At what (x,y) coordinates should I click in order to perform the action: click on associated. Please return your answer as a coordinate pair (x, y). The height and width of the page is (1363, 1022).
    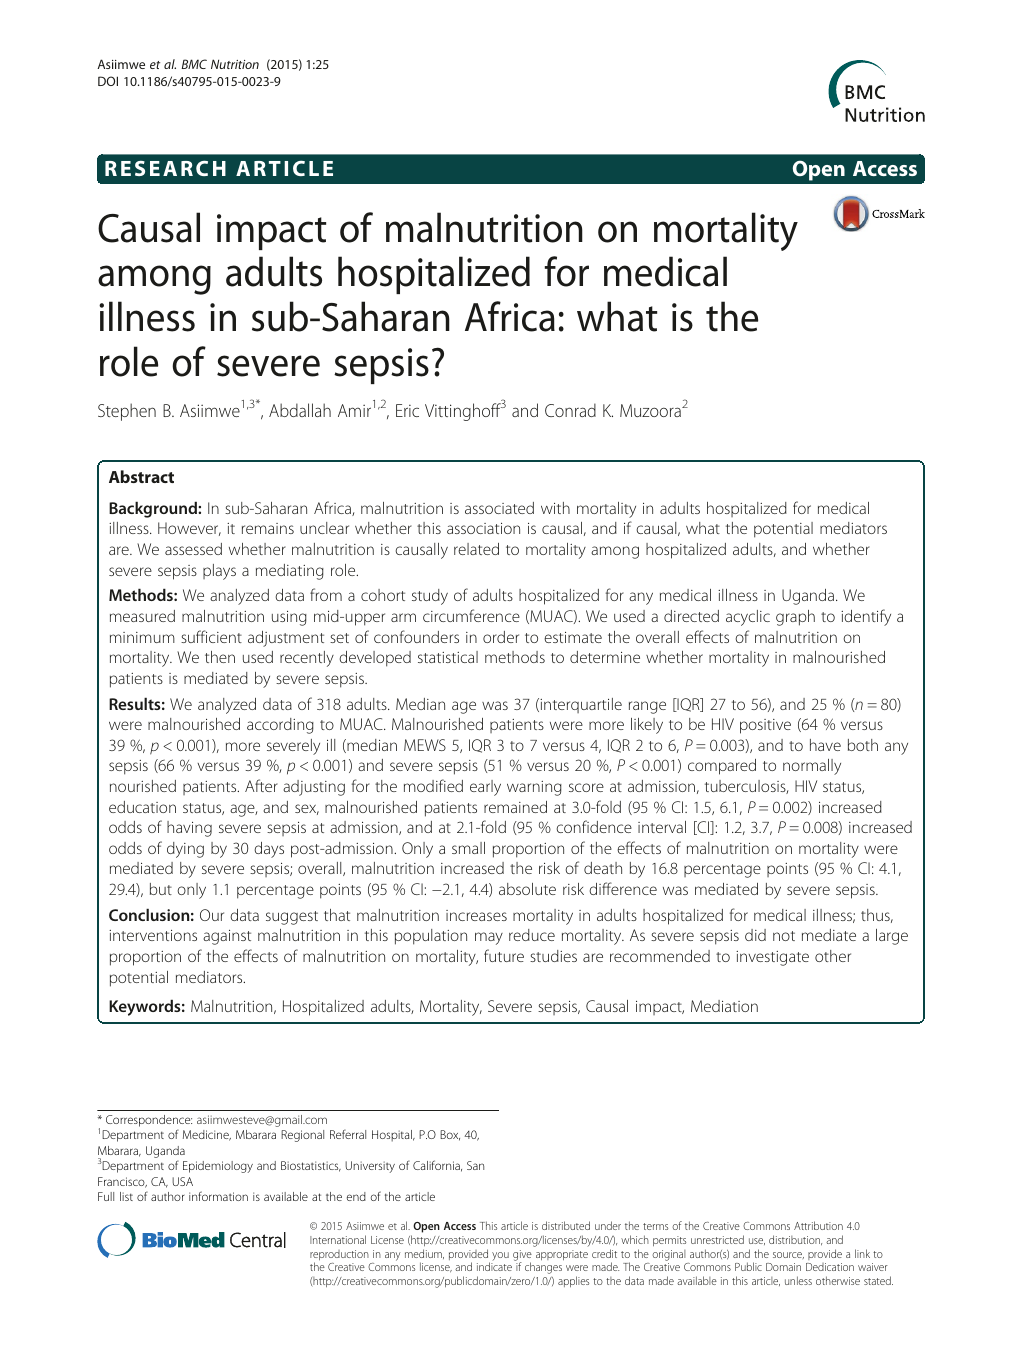
    Looking at the image, I should click on (499, 508).
